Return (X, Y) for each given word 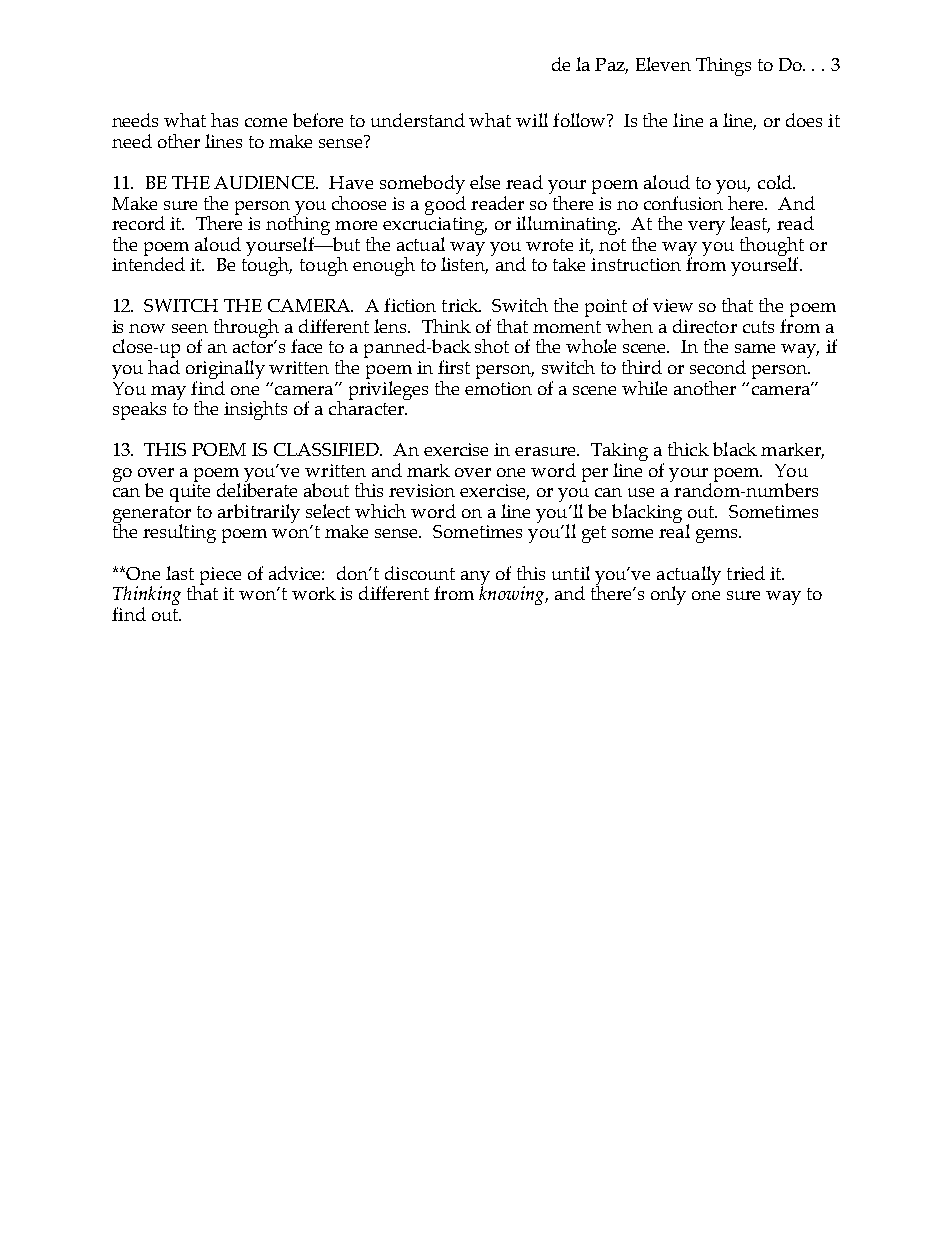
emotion (498, 388)
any (475, 579)
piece (220, 576)
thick (688, 449)
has (224, 120)
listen (464, 264)
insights (255, 410)
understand (418, 120)
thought (772, 247)
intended (148, 263)
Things (723, 66)
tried (746, 573)
